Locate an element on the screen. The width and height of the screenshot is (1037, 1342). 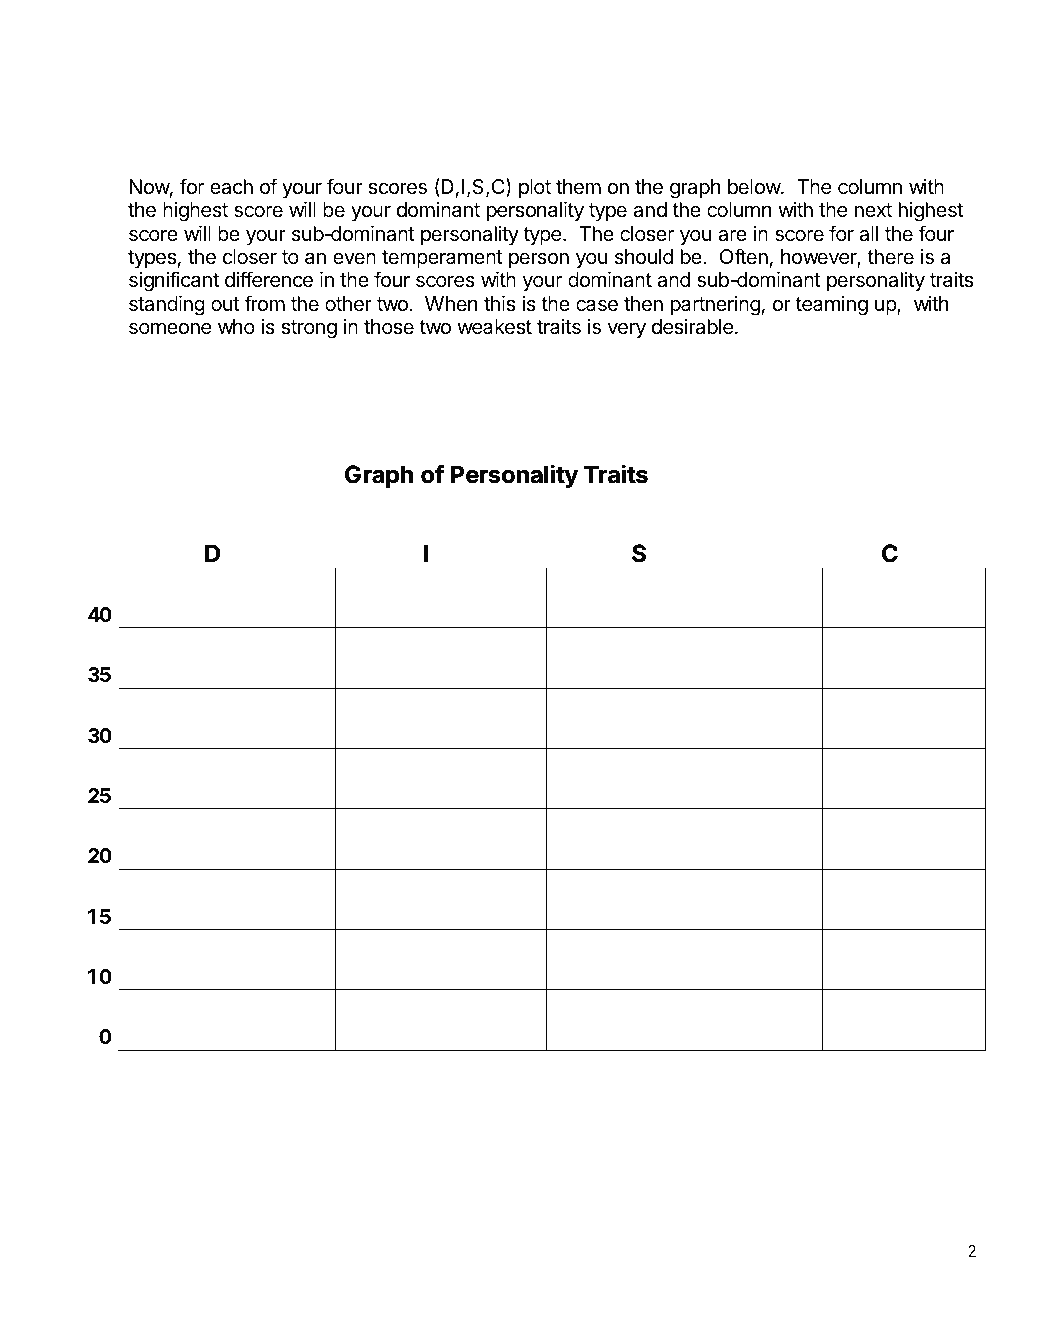
temperament is located at coordinates (442, 259).
